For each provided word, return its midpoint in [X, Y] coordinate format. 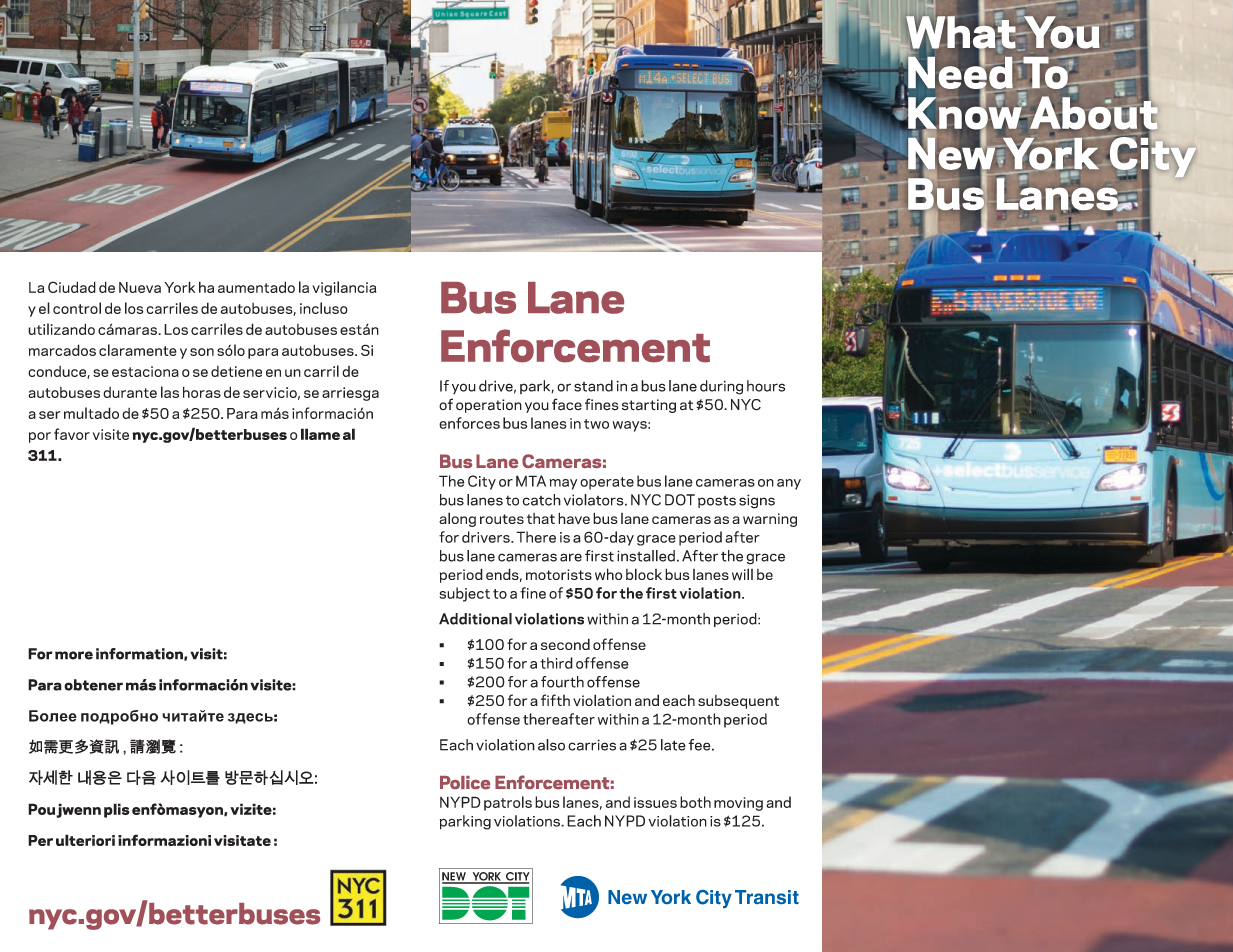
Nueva [140, 287]
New [952, 153]
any [789, 484]
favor [72, 434]
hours [766, 386]
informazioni [164, 840]
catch [541, 500]
